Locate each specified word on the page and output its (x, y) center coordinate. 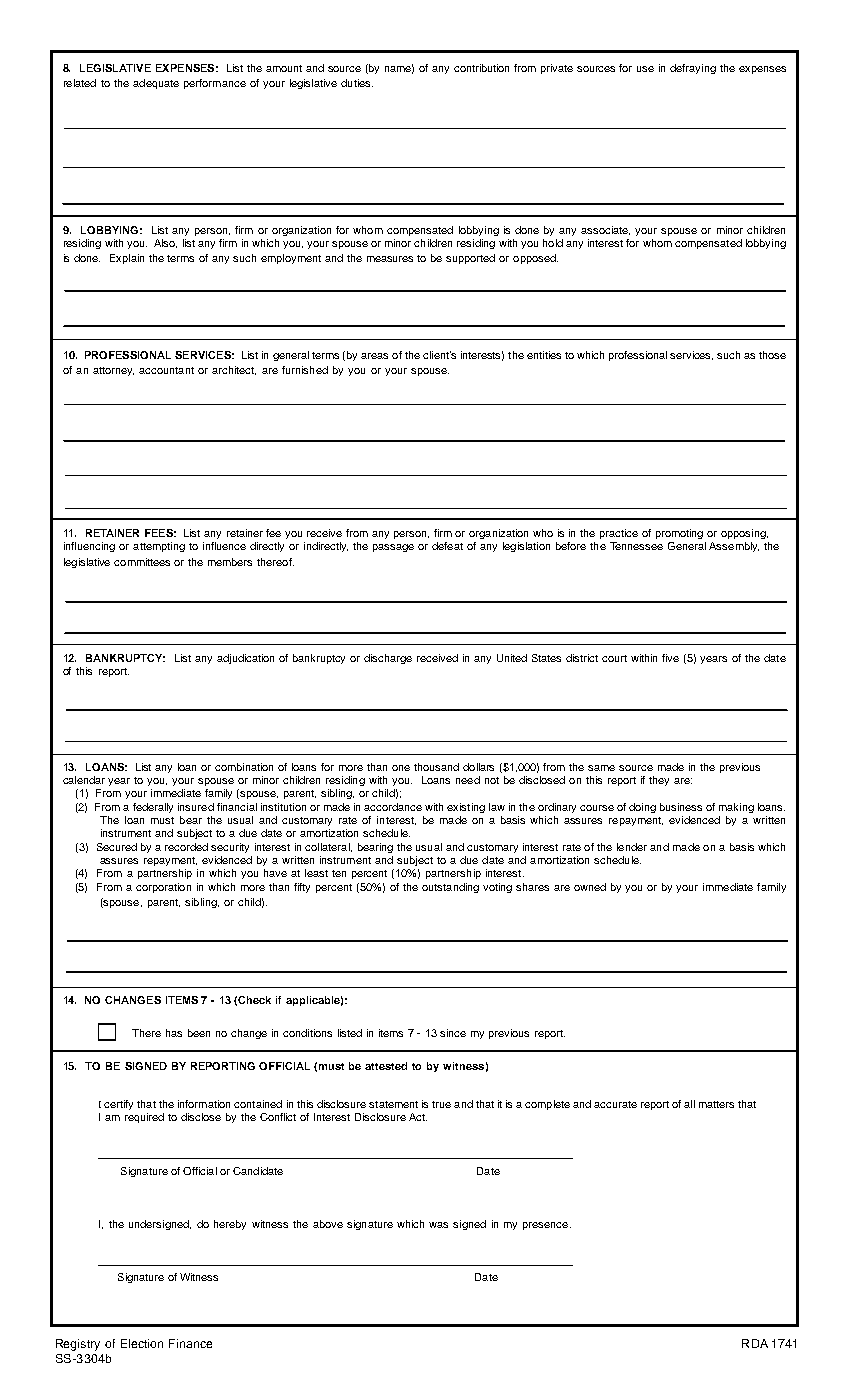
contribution (481, 68)
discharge (388, 659)
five (670, 658)
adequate (156, 84)
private (557, 69)
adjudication (245, 659)
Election (142, 1343)
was (438, 1225)
